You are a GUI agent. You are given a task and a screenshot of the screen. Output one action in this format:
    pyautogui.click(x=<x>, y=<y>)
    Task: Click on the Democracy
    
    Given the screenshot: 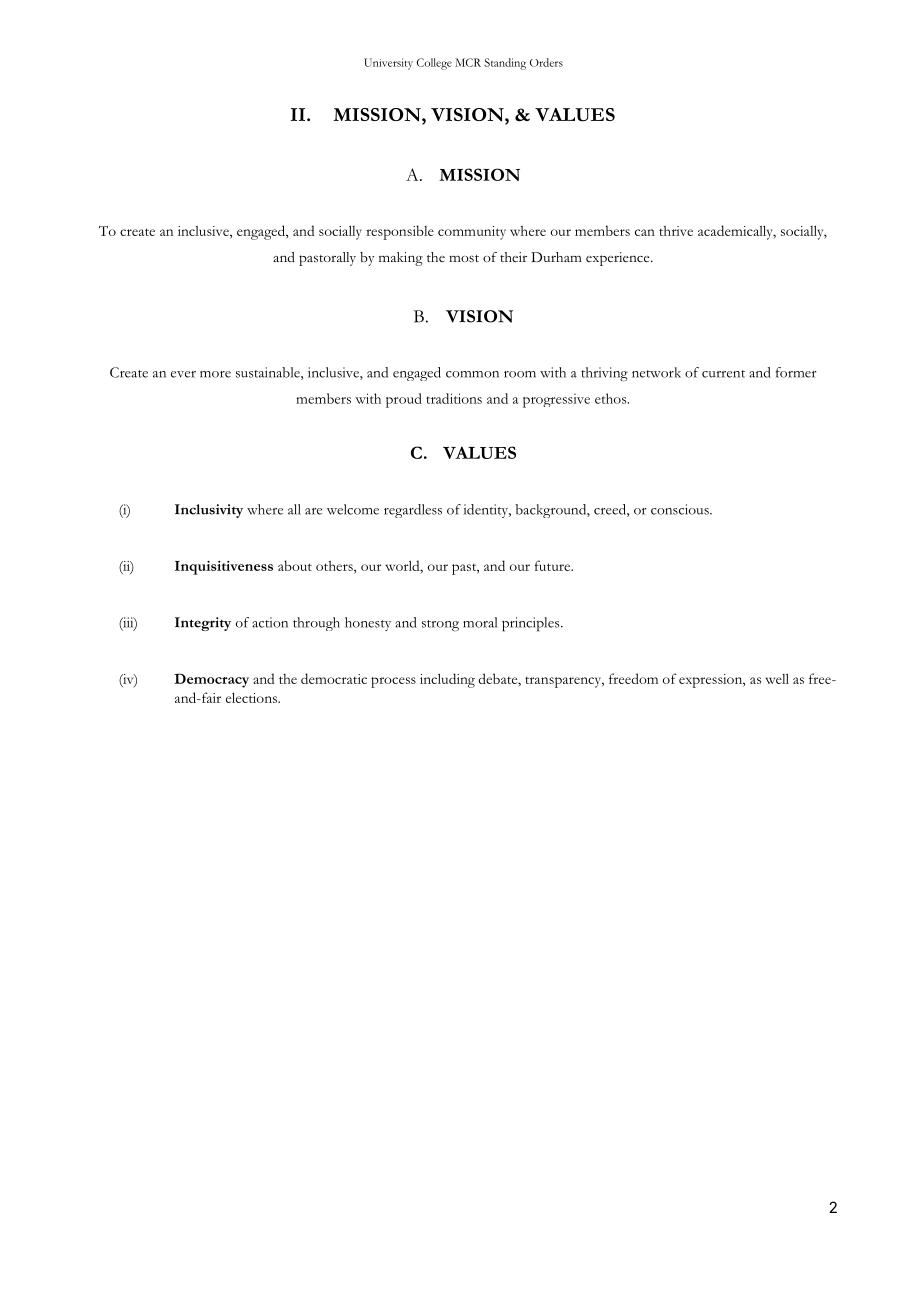 What is the action you would take?
    pyautogui.click(x=211, y=680)
